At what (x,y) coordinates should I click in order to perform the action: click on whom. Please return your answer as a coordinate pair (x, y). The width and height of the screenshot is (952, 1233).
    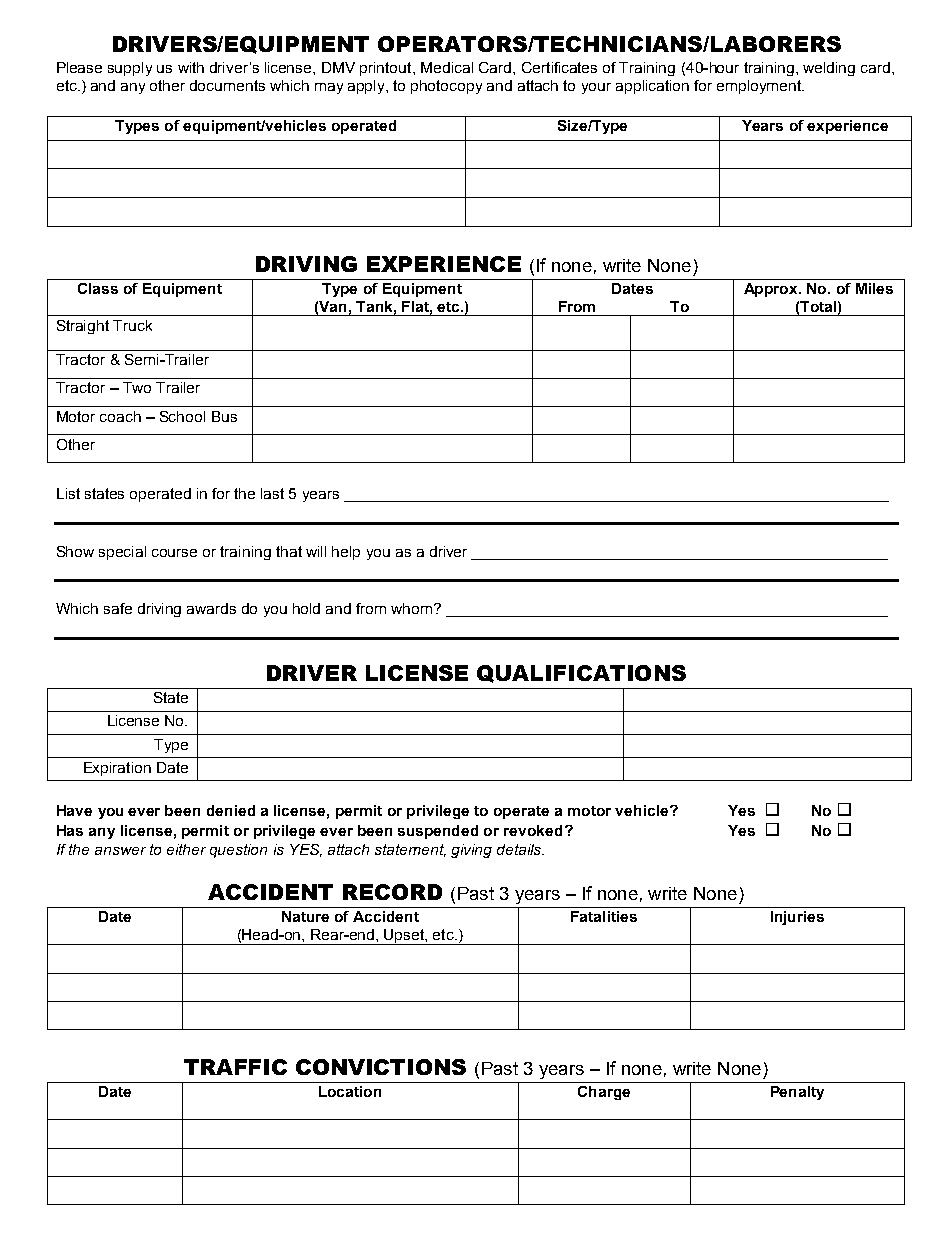
    Looking at the image, I should click on (413, 608).
